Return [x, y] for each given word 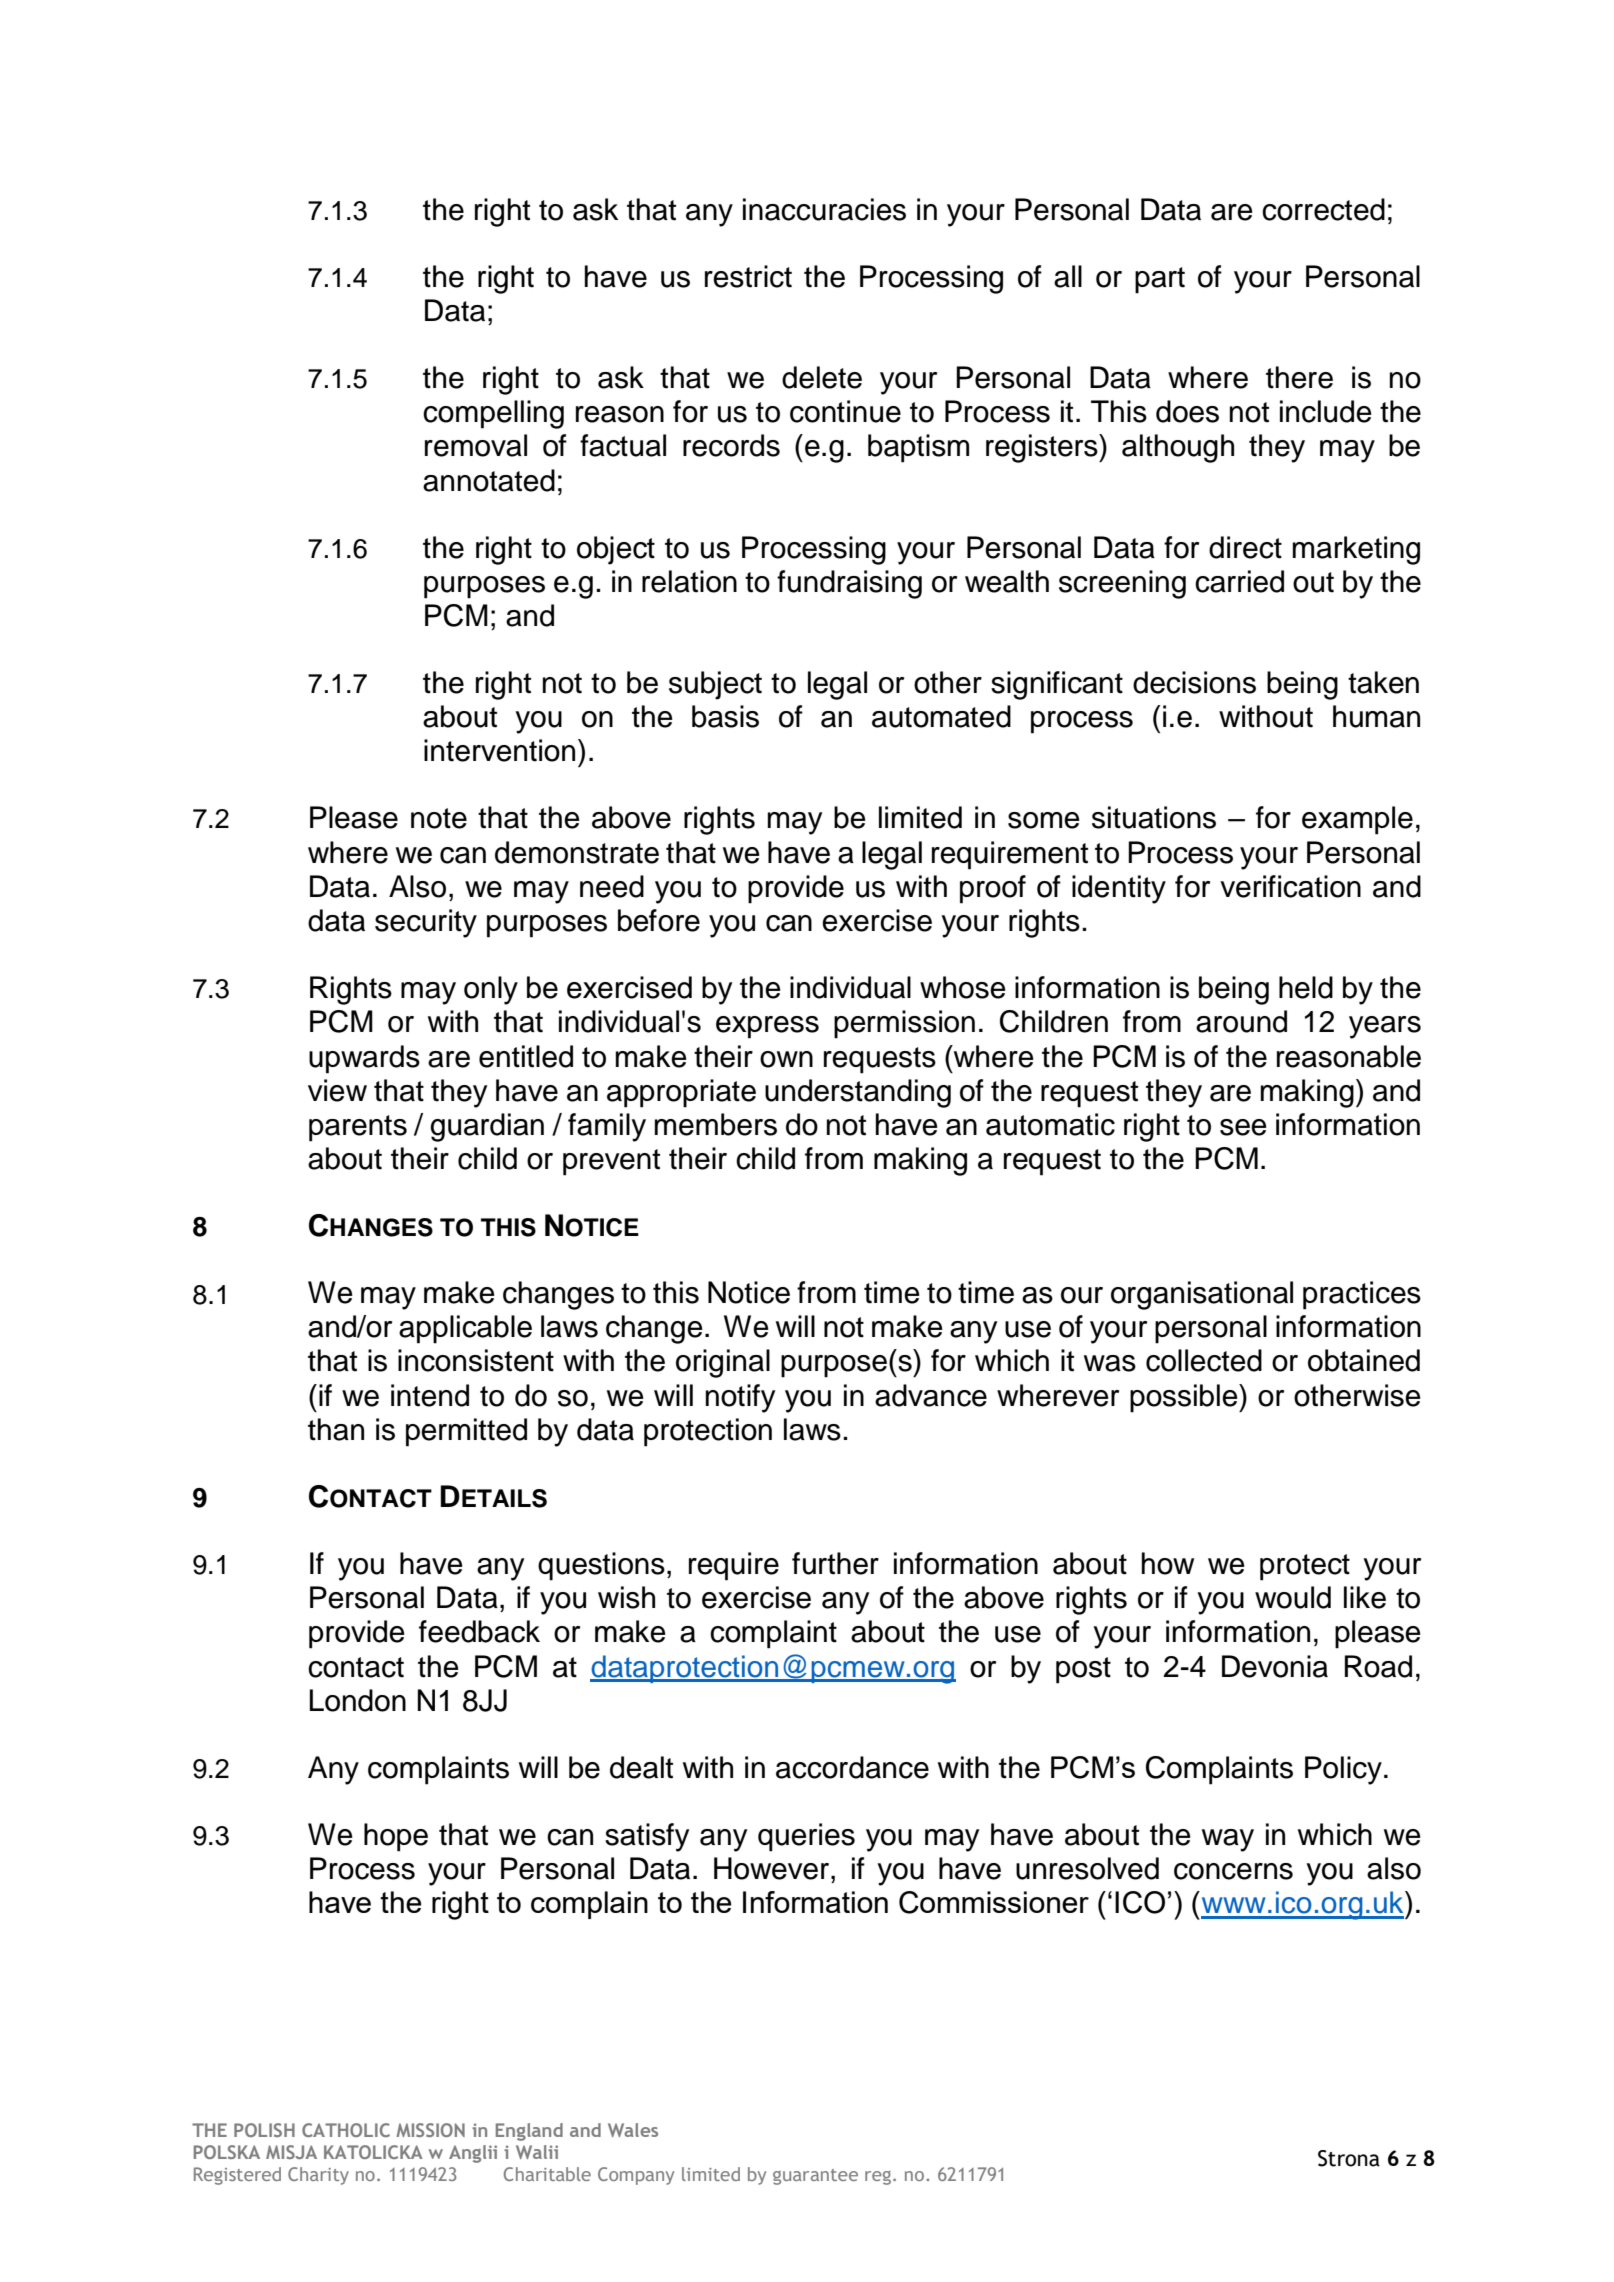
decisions [1194, 682]
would [1293, 1597]
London [358, 1700]
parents [358, 1128]
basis [725, 716]
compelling [493, 414]
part [1160, 280]
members [716, 1124]
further [835, 1563]
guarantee [815, 2177]
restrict [748, 276]
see [1243, 1127]
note [439, 818]
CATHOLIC [346, 2130]
